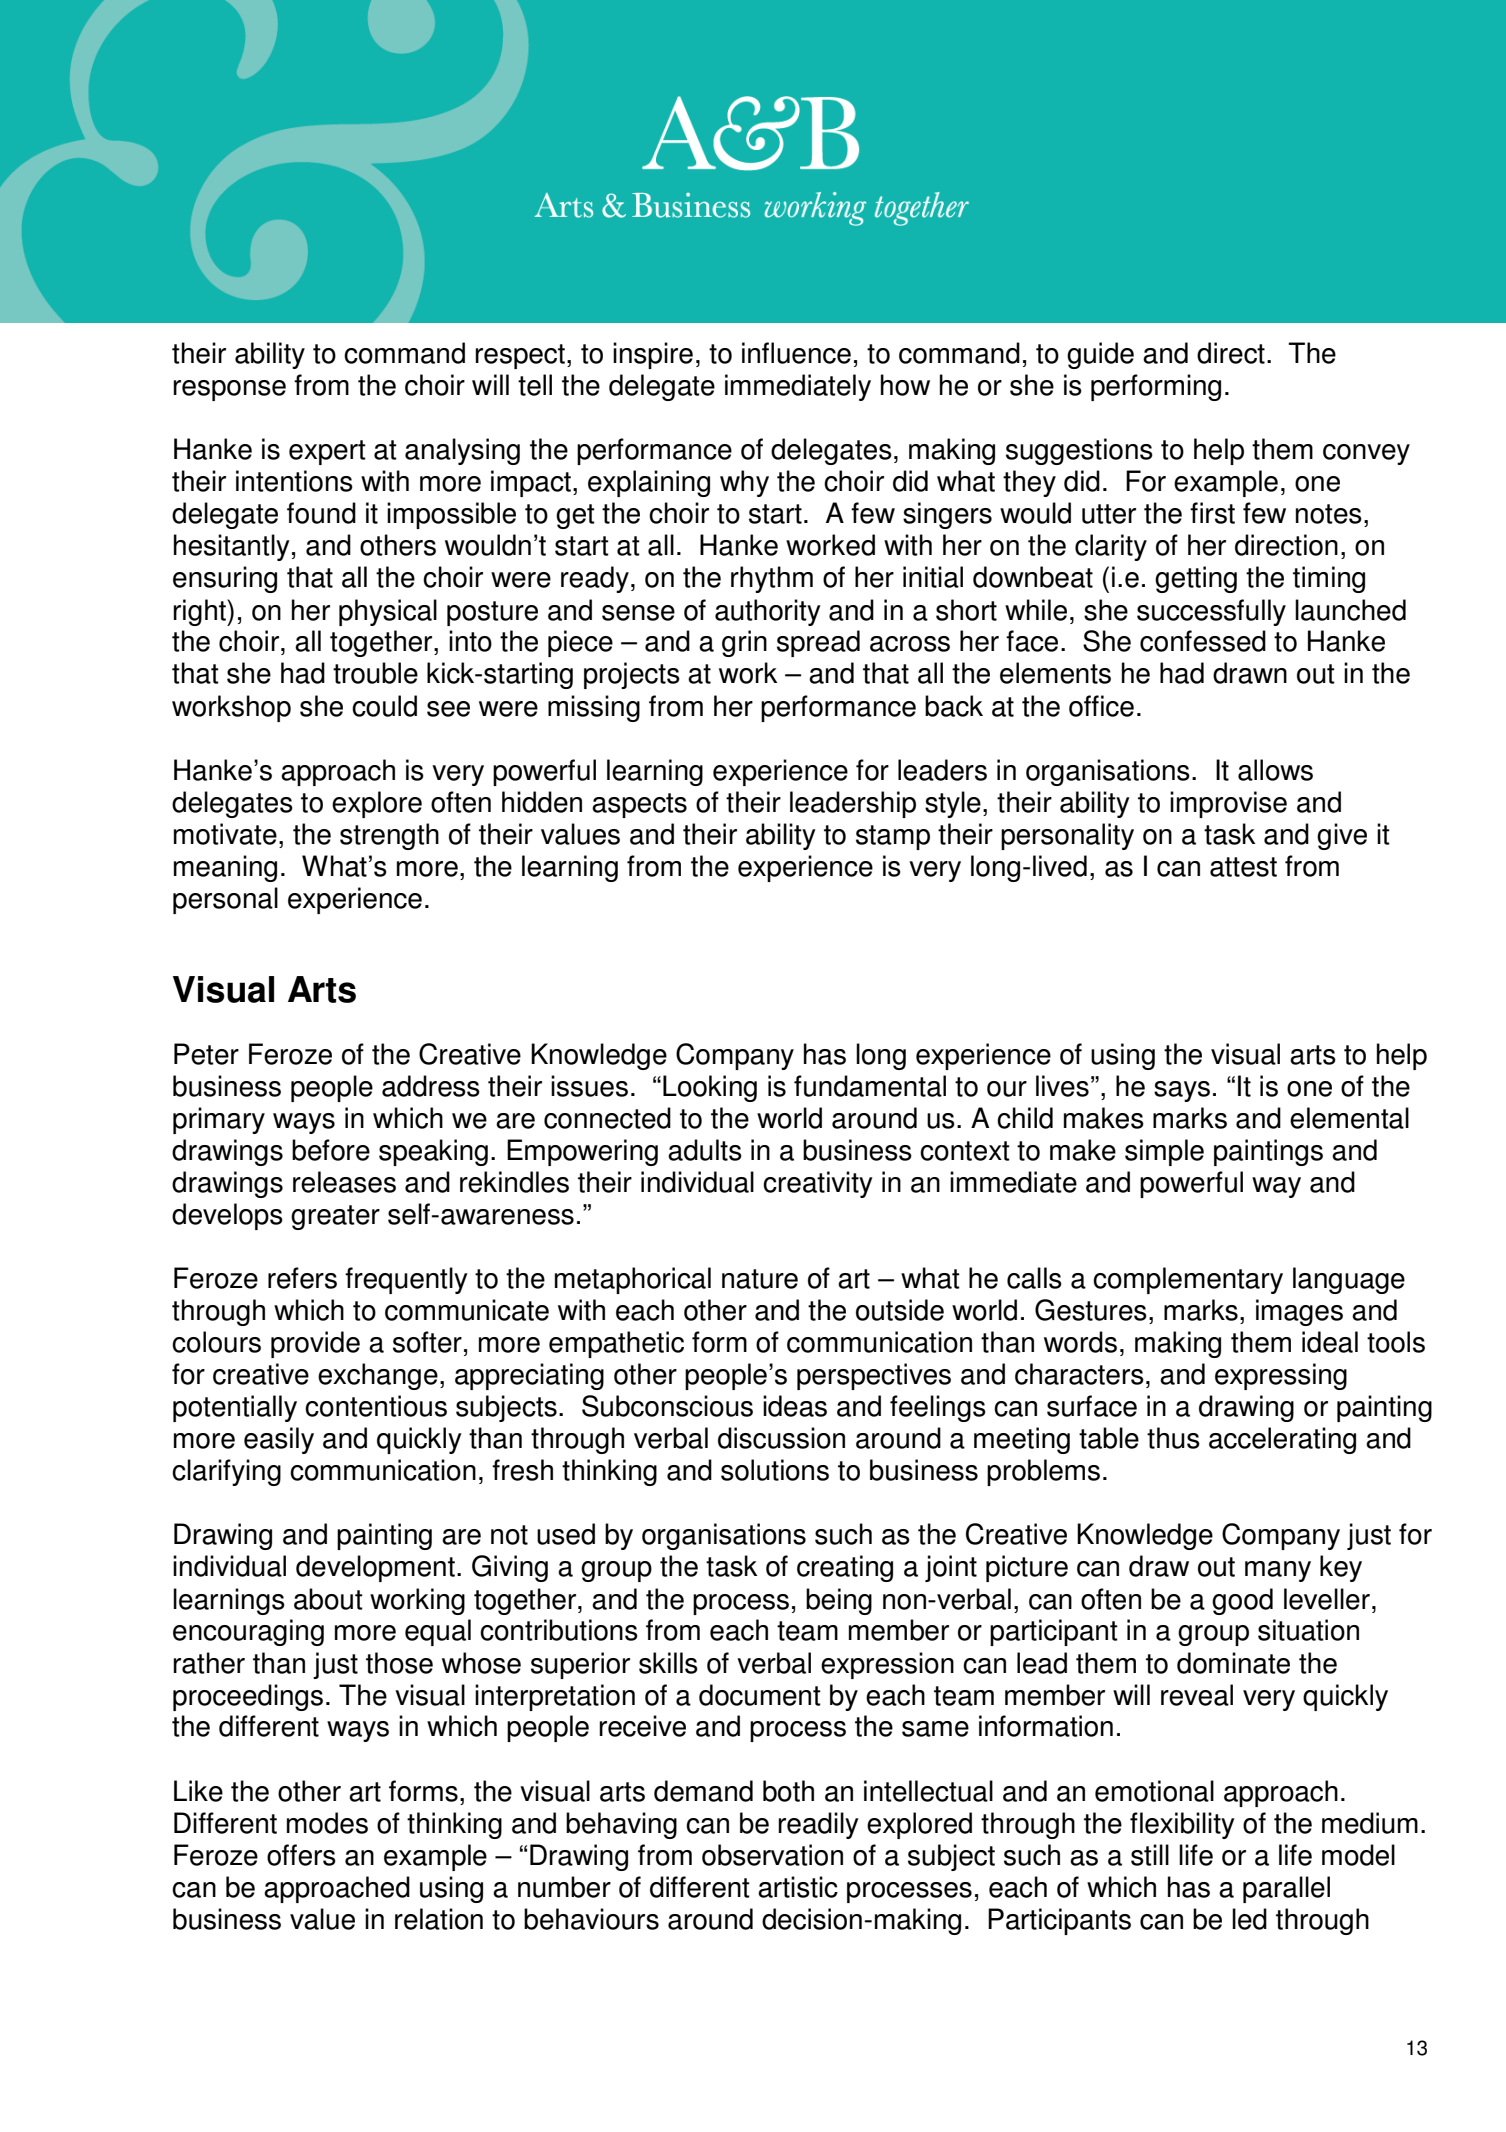 The height and width of the document is (2132, 1506). I want to click on solutions, so click(775, 1470).
